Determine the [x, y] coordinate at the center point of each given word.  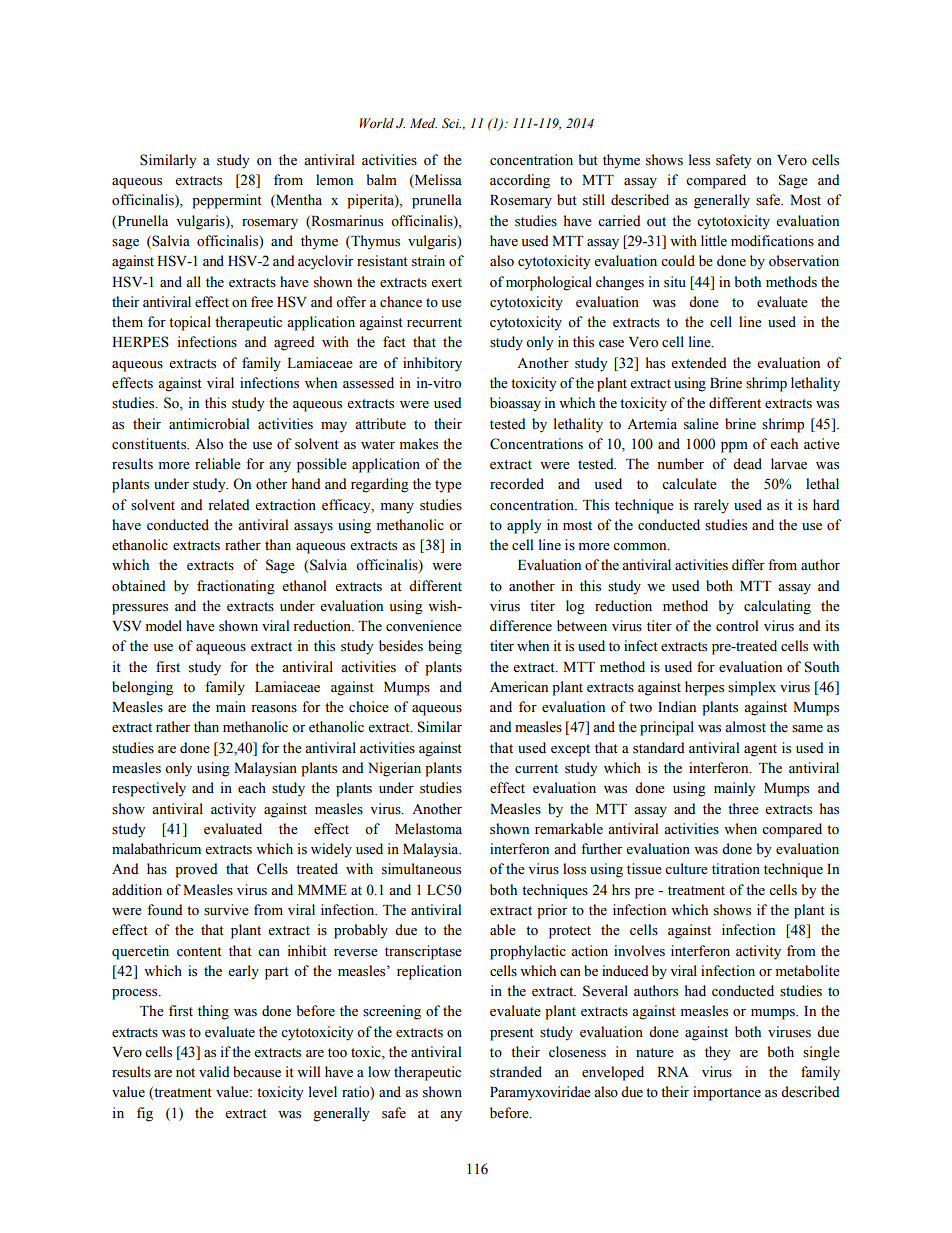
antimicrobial [209, 424]
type [448, 486]
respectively [149, 789]
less [699, 160]
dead [747, 464]
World [377, 123]
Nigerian [394, 769]
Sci [451, 123]
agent [760, 750]
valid [214, 1071]
